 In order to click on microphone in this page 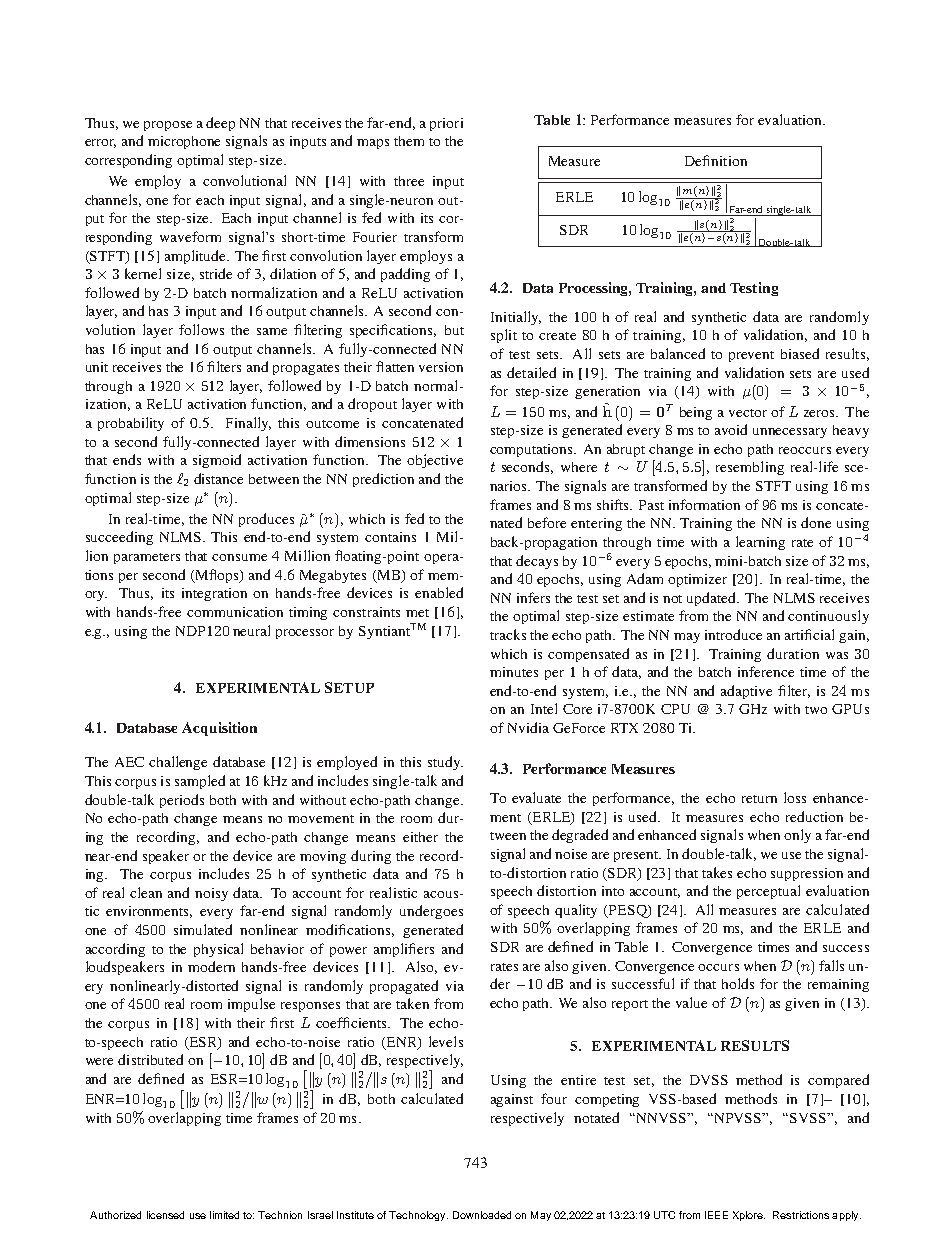, I will do `click(184, 142)`.
